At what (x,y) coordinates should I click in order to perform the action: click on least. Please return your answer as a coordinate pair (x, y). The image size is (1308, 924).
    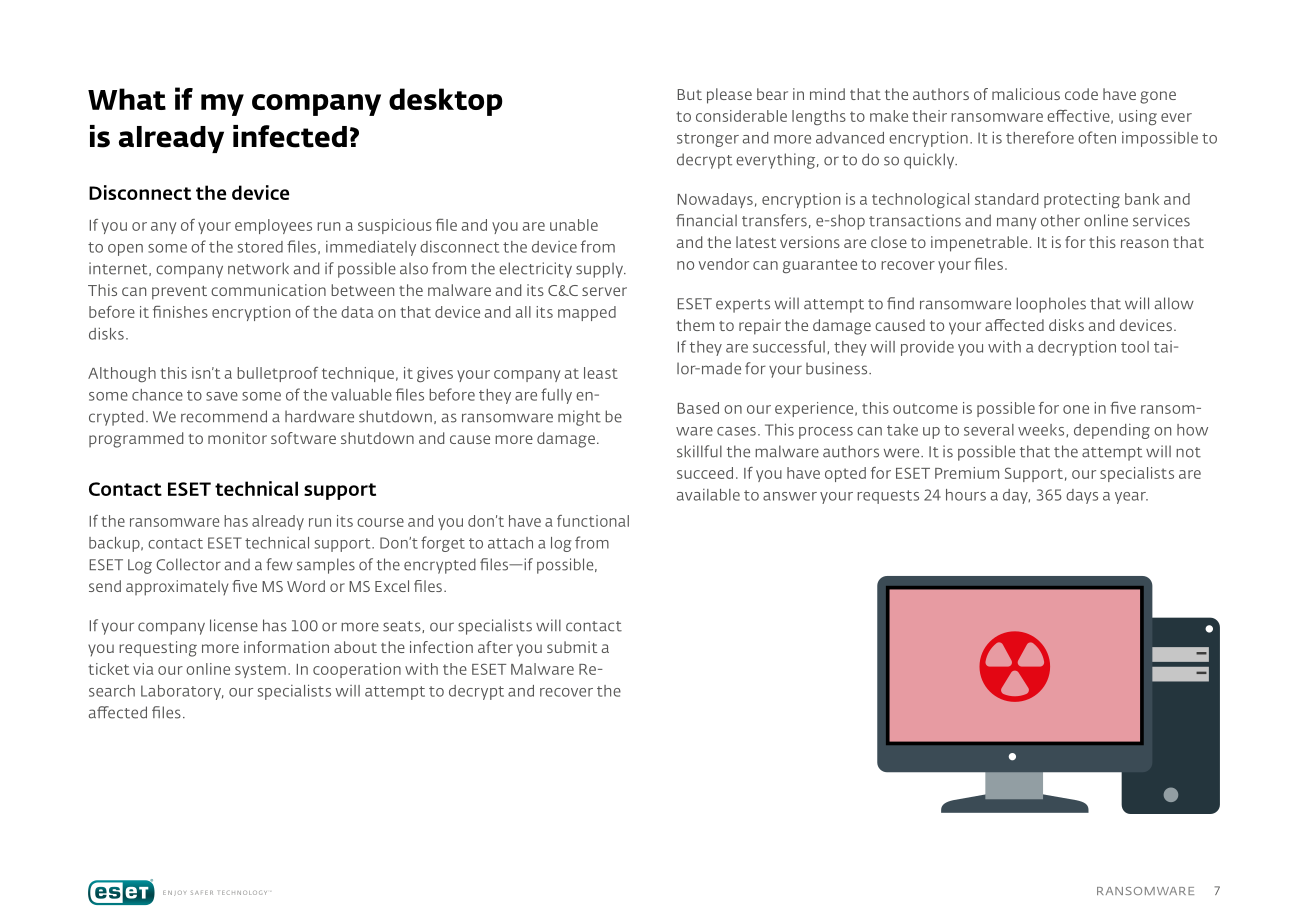
    Looking at the image, I should click on (601, 373).
